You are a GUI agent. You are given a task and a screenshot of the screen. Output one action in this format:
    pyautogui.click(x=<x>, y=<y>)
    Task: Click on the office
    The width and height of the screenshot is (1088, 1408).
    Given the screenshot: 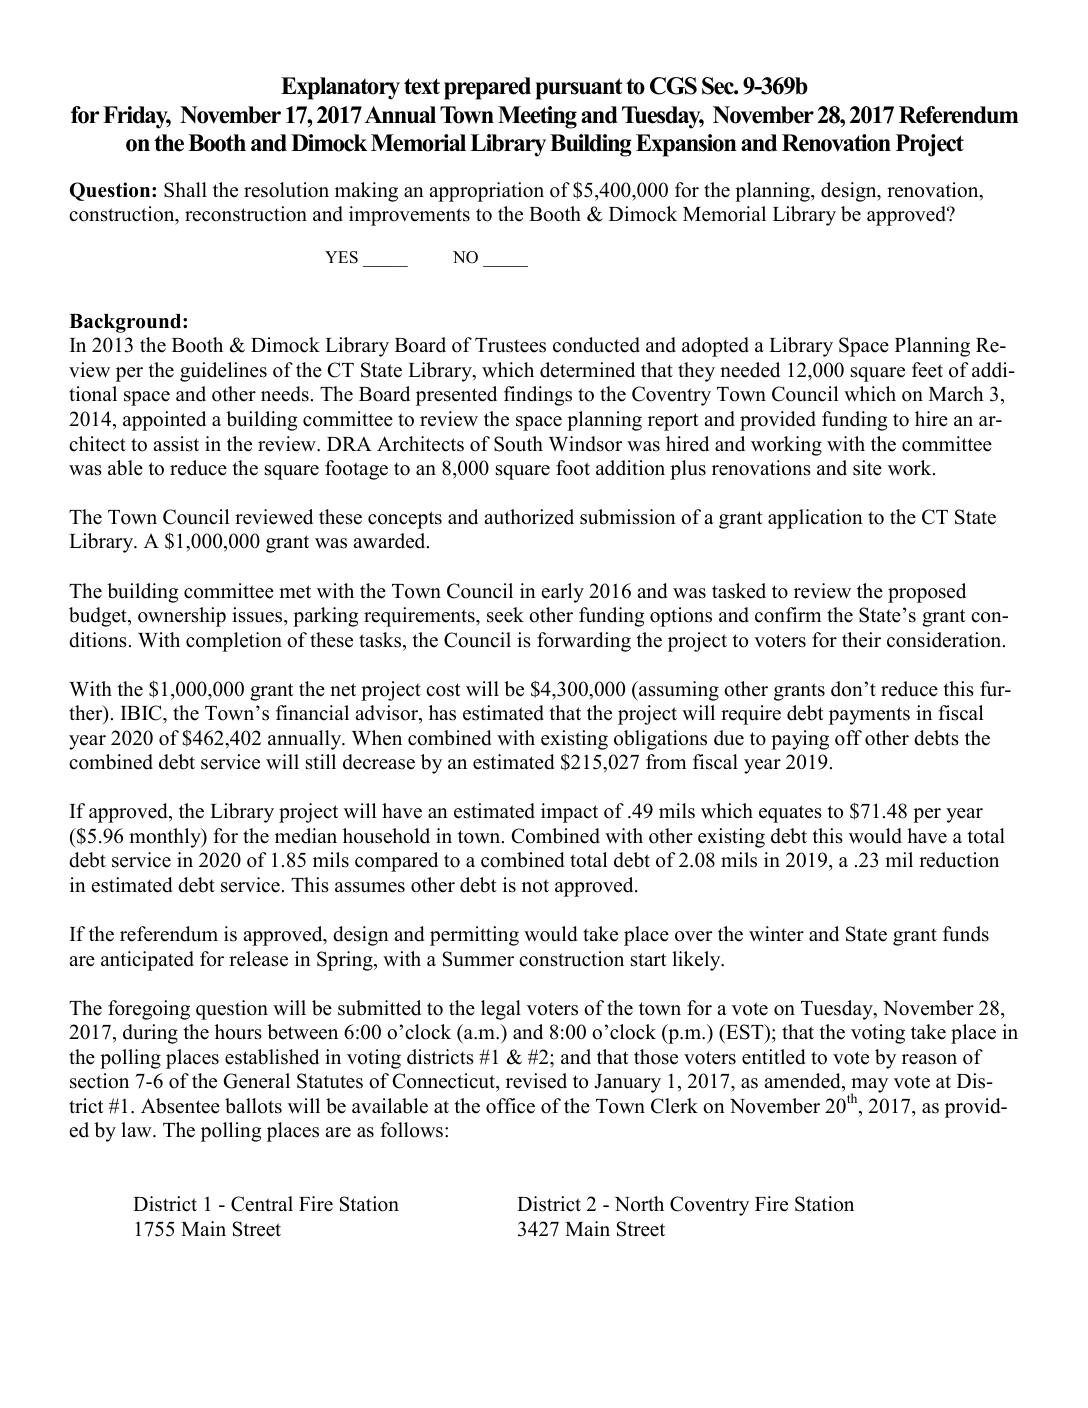 What is the action you would take?
    pyautogui.click(x=510, y=1106)
